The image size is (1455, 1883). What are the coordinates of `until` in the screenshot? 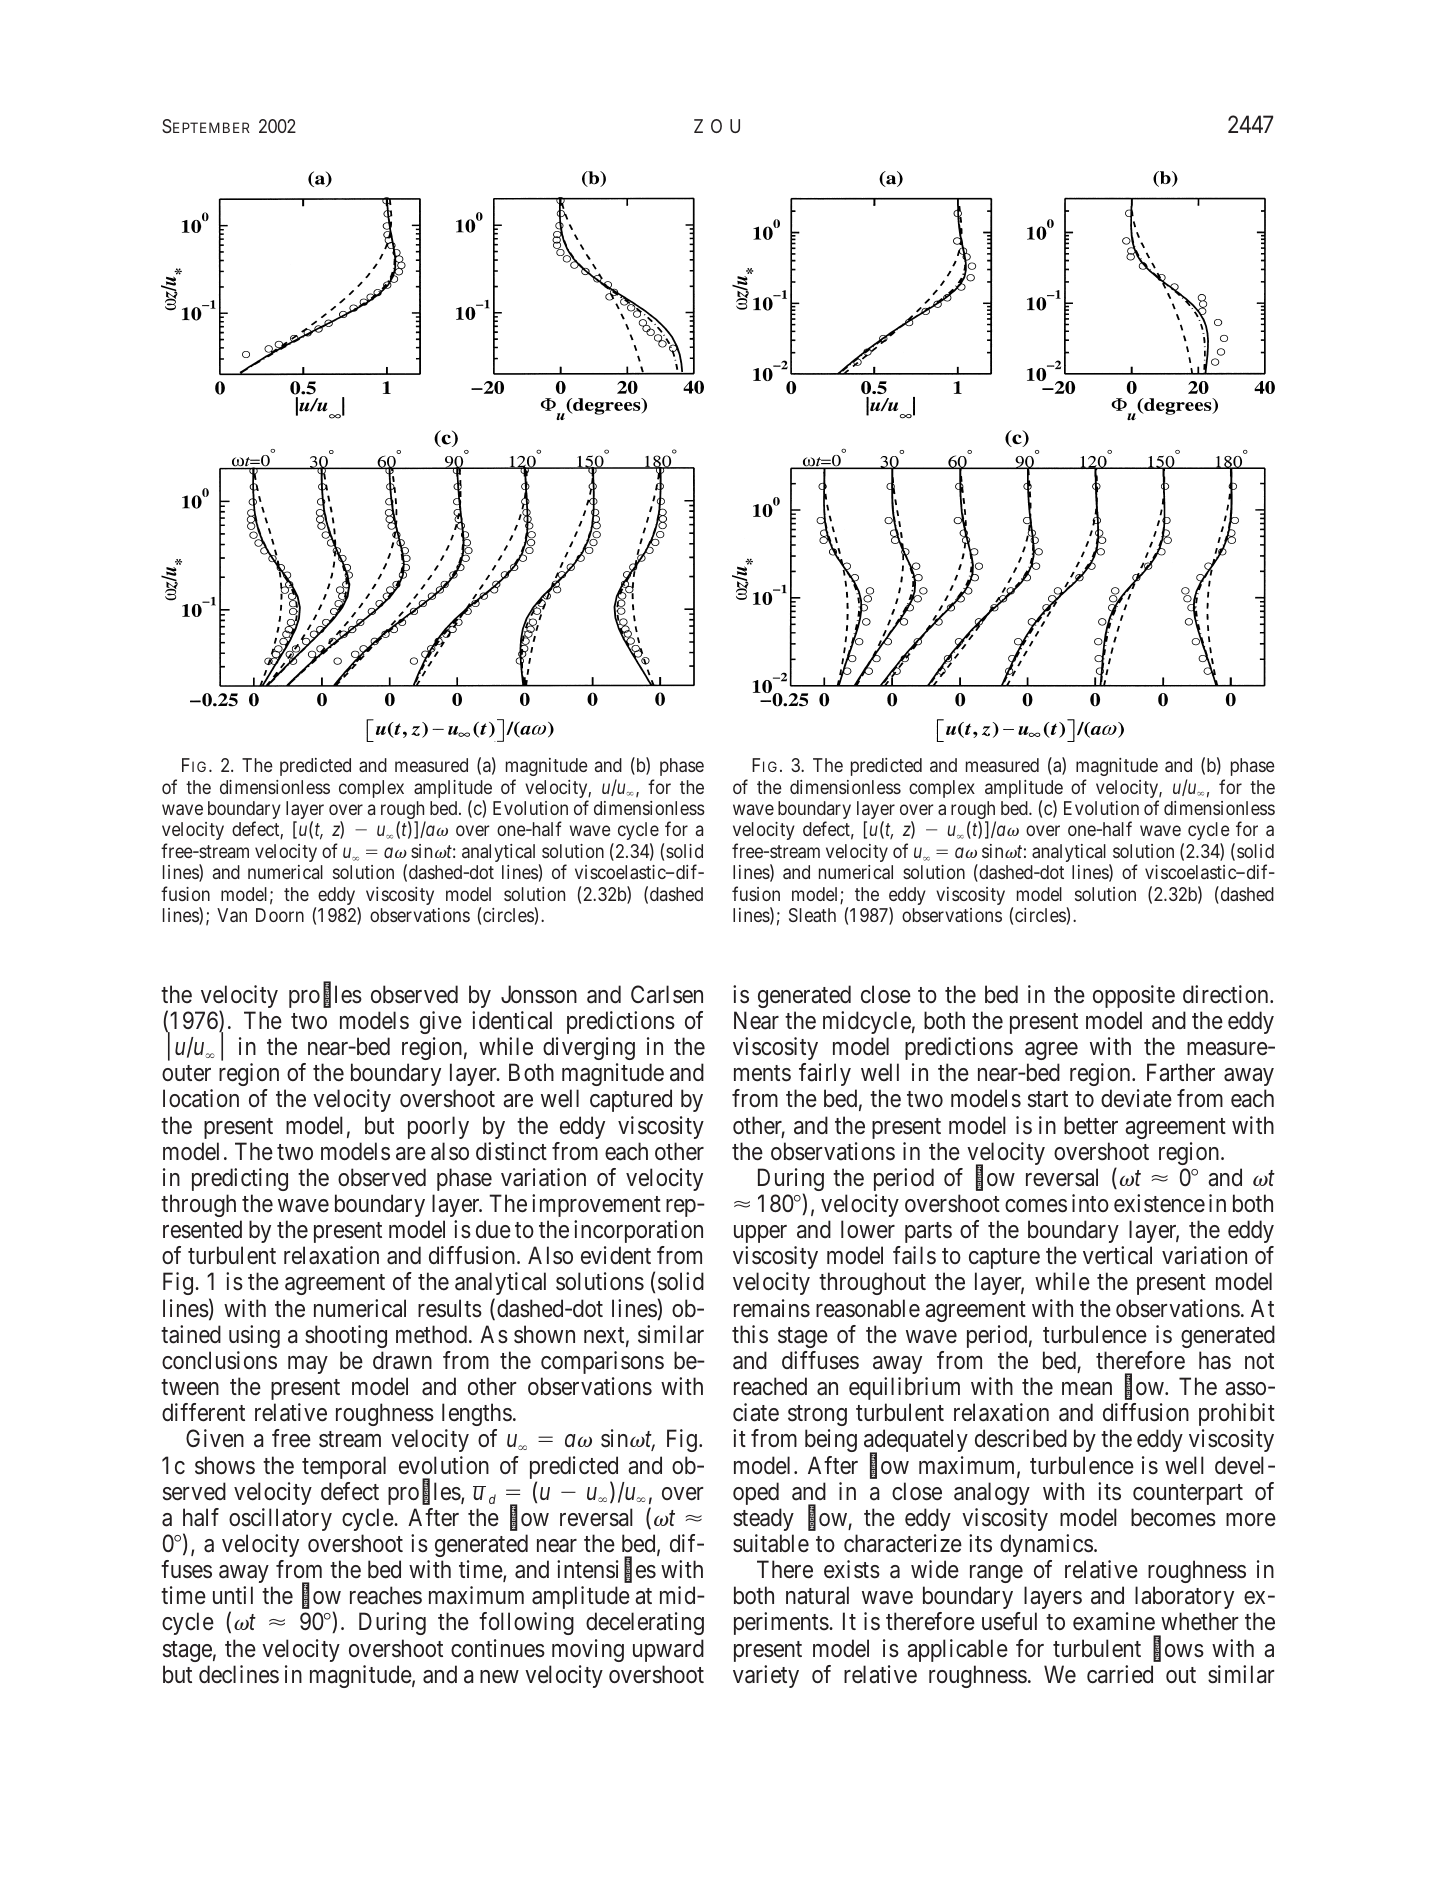 It's located at (233, 1595).
